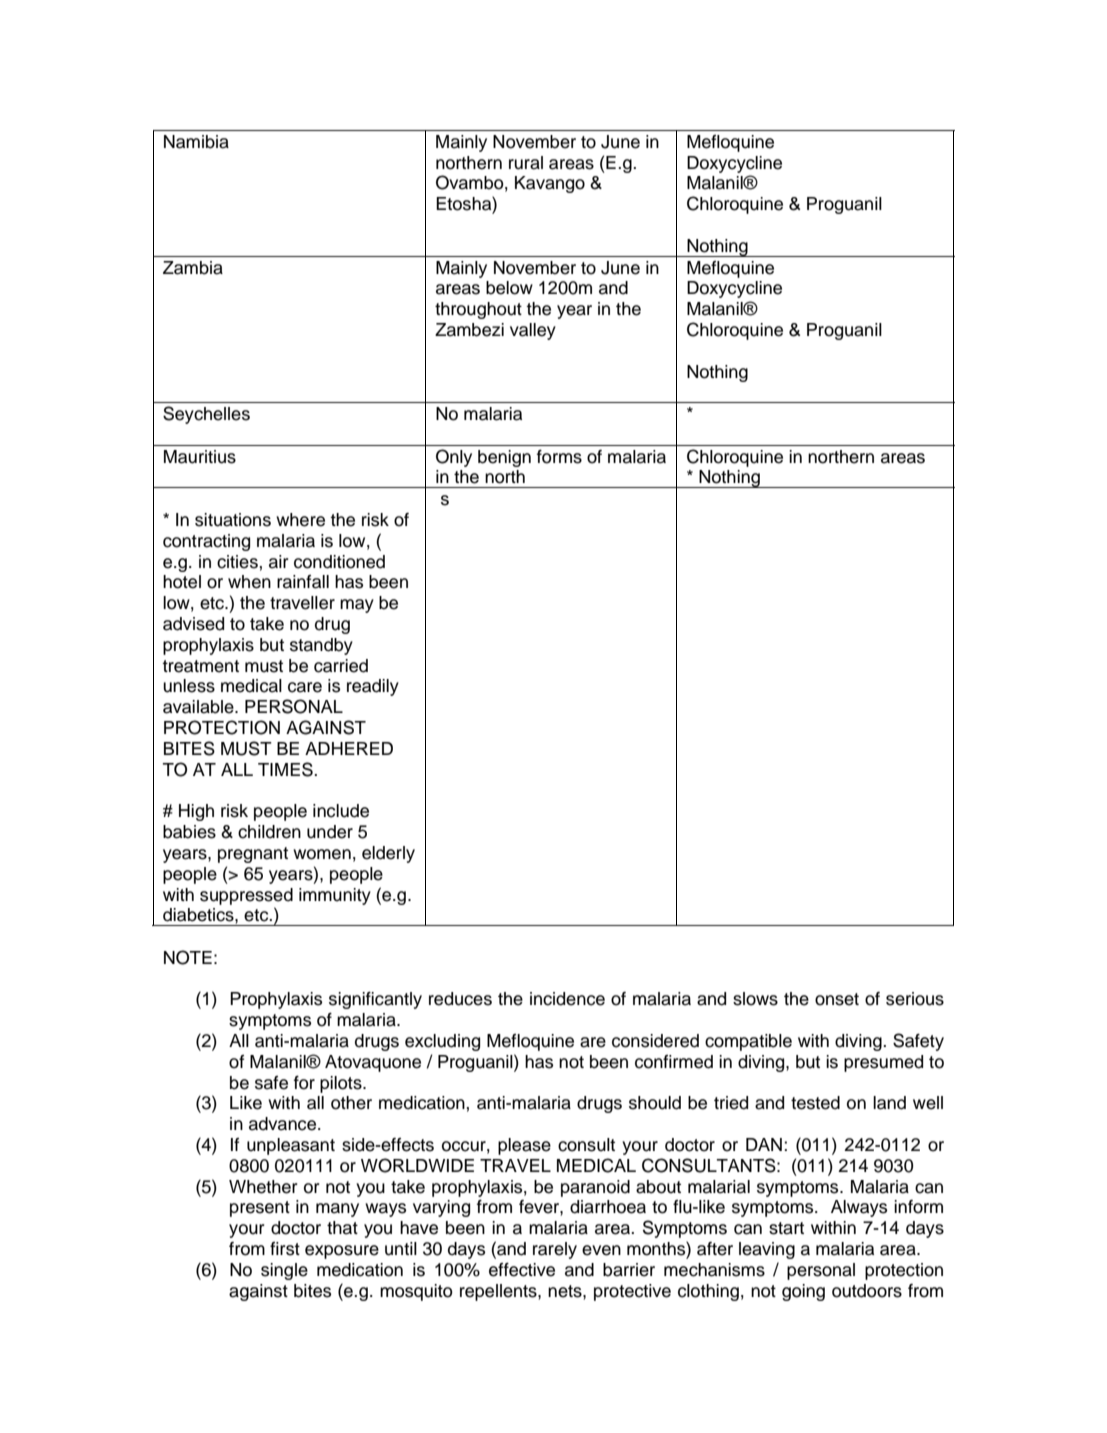 The image size is (1107, 1433). I want to click on care, so click(305, 687).
